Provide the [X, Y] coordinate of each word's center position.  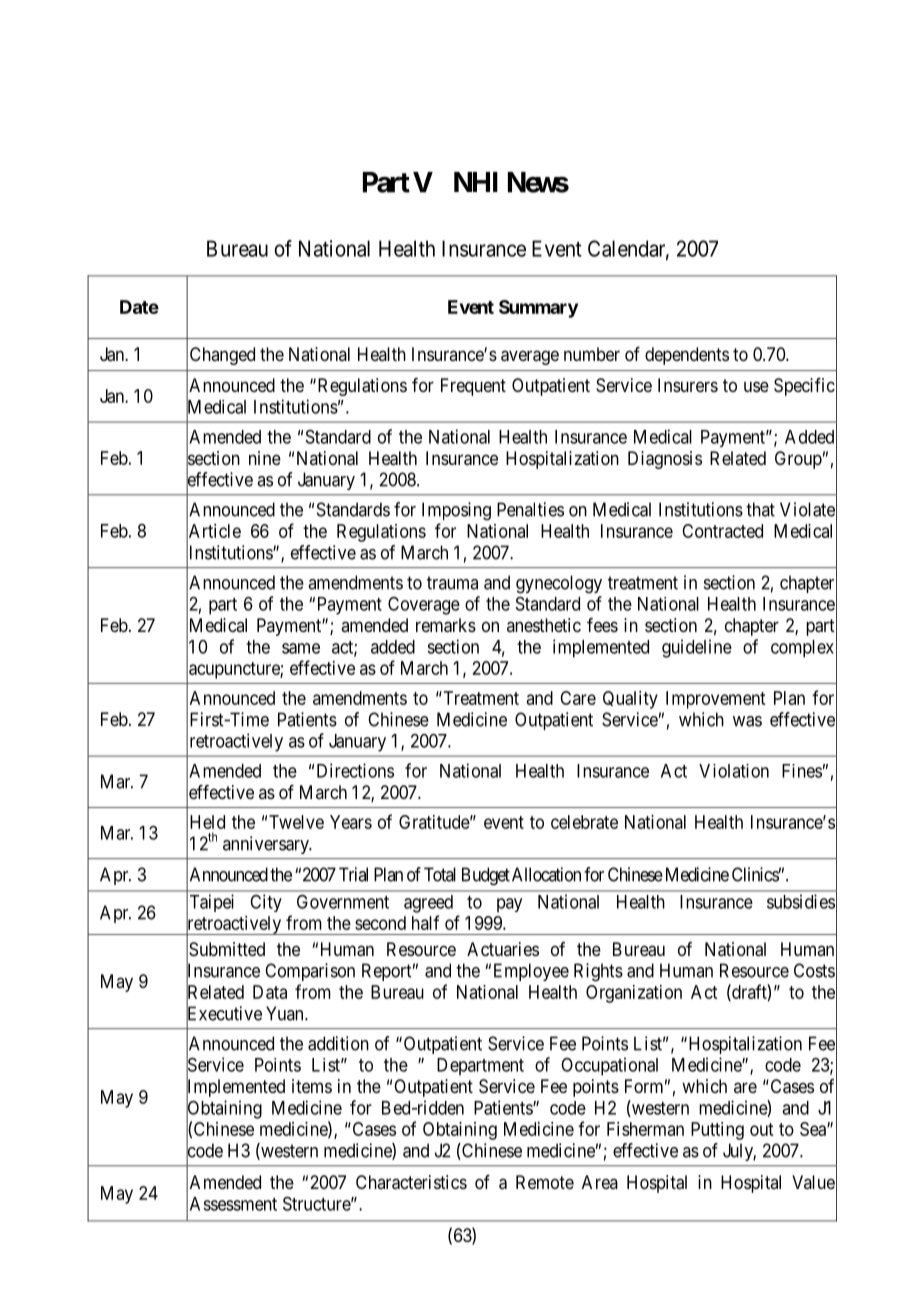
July [739, 1152]
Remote [545, 1182]
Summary [538, 309]
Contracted [722, 531]
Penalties [530, 509]
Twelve [296, 822]
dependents [687, 356]
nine [265, 458]
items [312, 1086]
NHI [476, 182]
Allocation [546, 874]
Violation [734, 771]
